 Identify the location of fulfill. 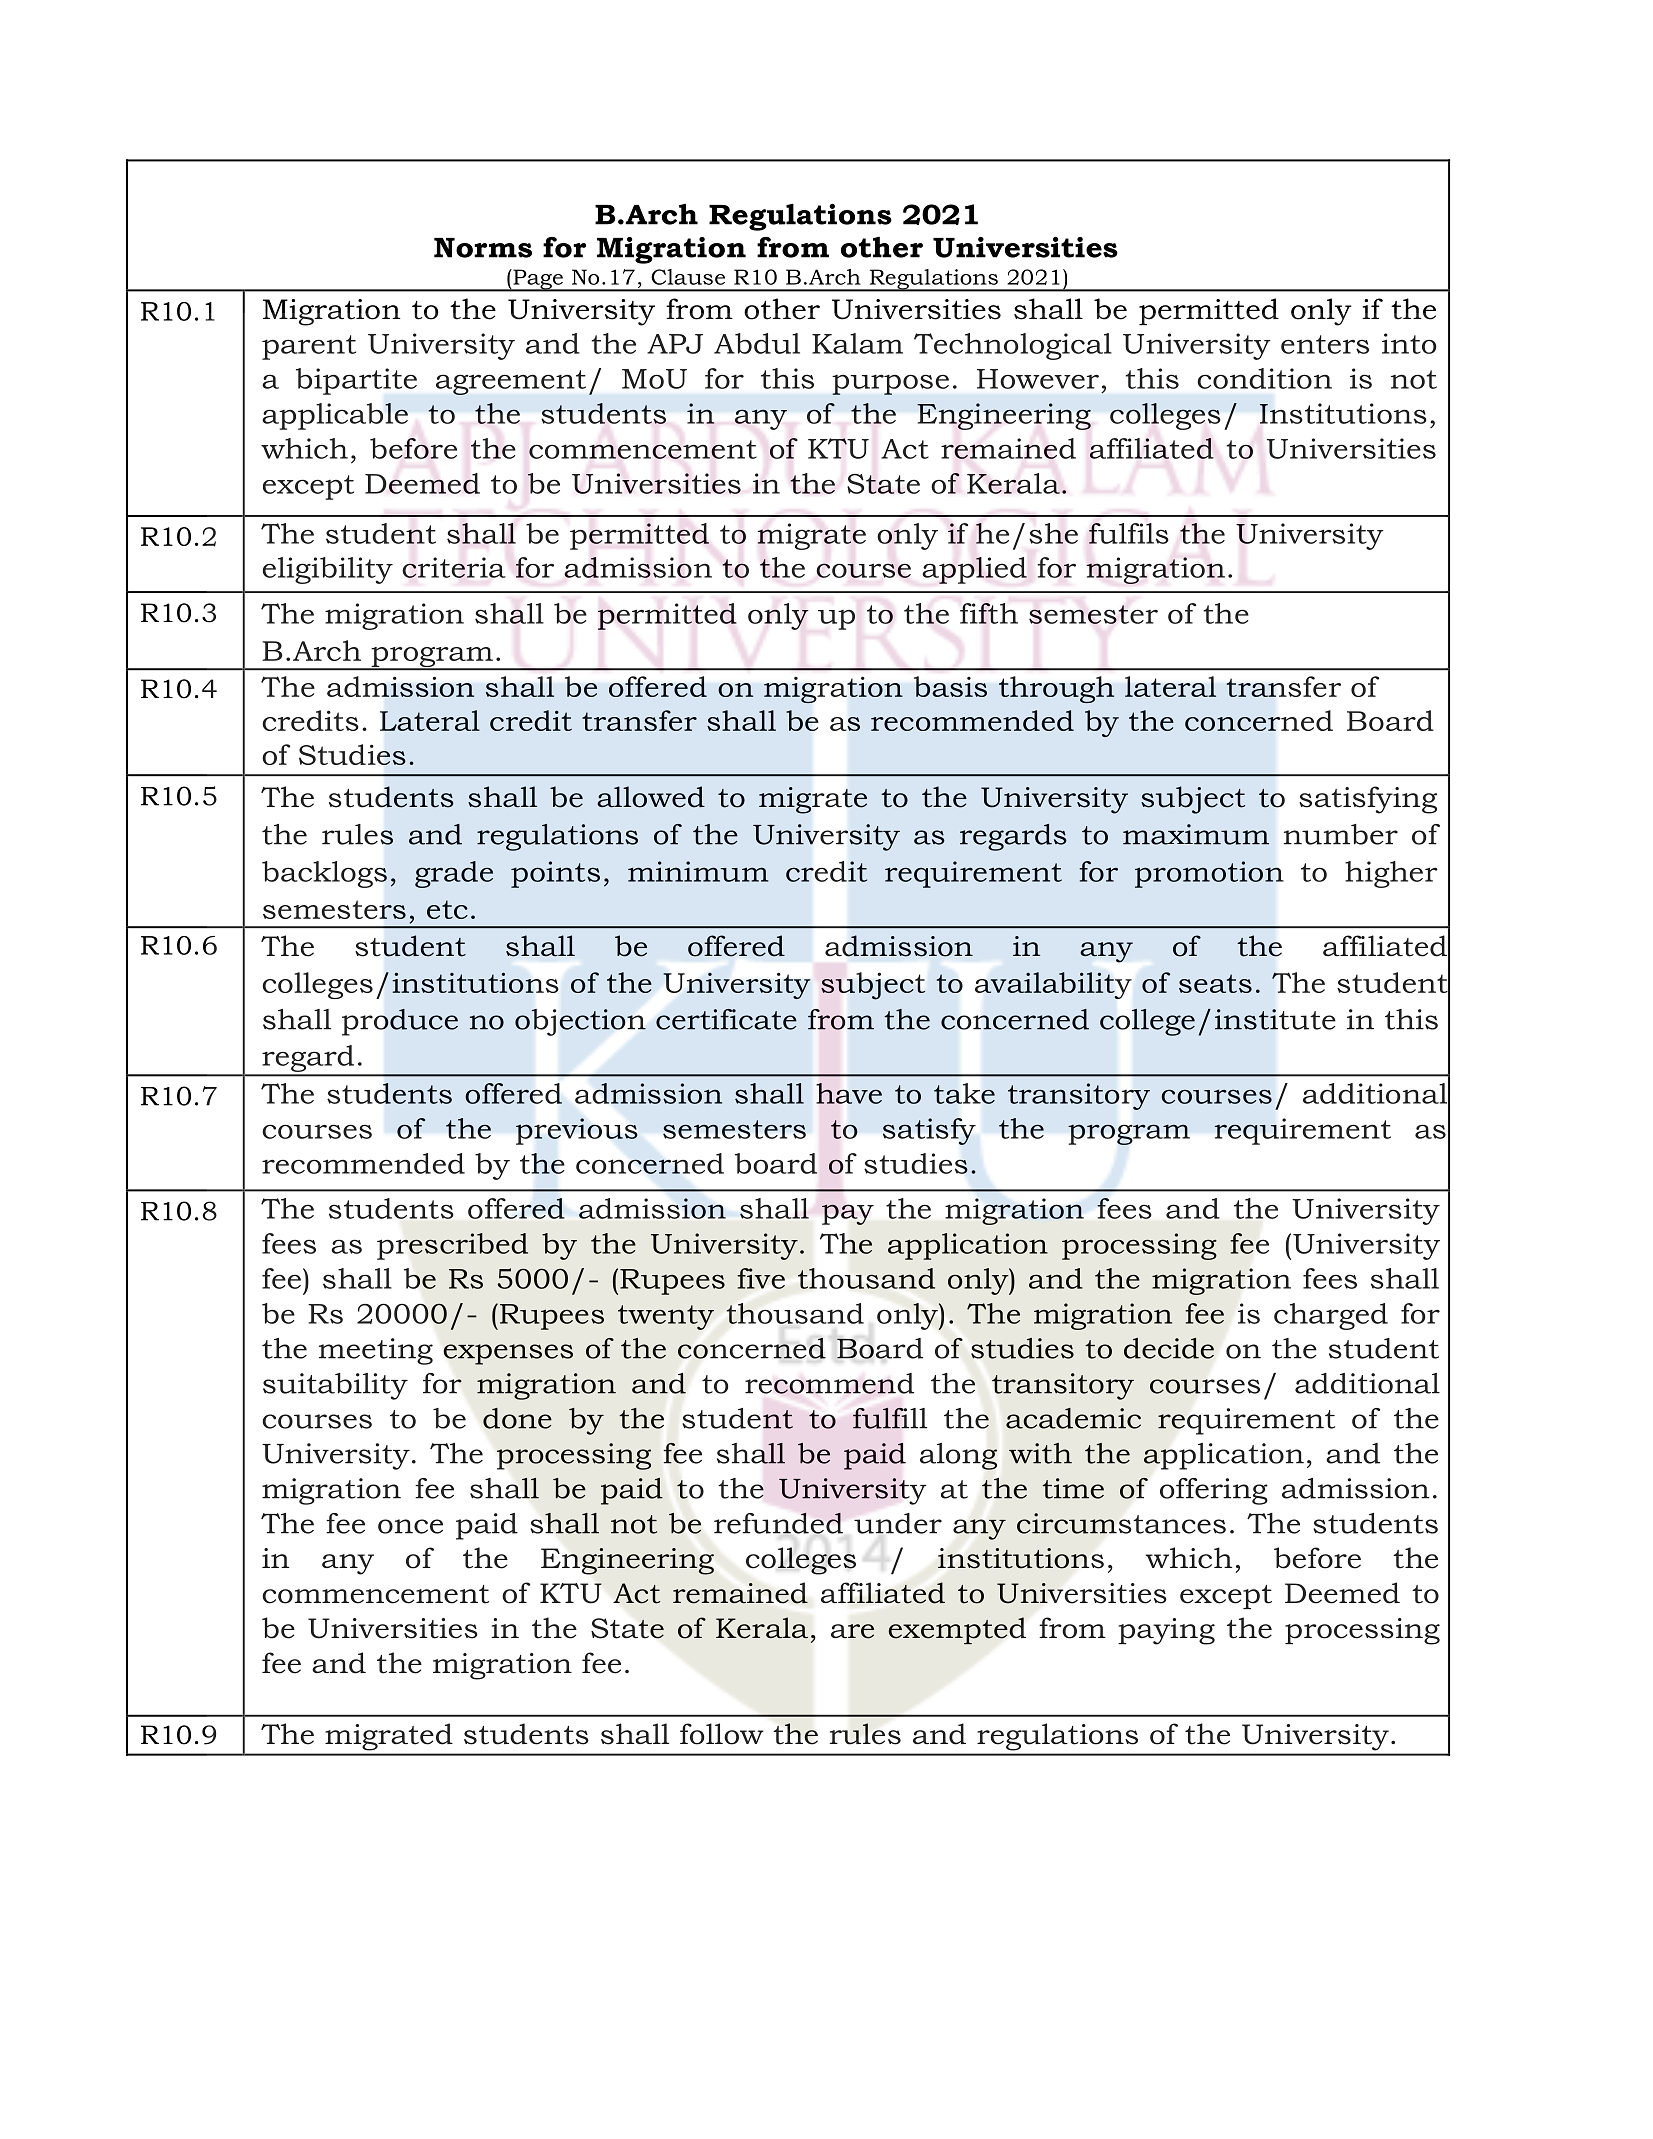
(890, 1418).
